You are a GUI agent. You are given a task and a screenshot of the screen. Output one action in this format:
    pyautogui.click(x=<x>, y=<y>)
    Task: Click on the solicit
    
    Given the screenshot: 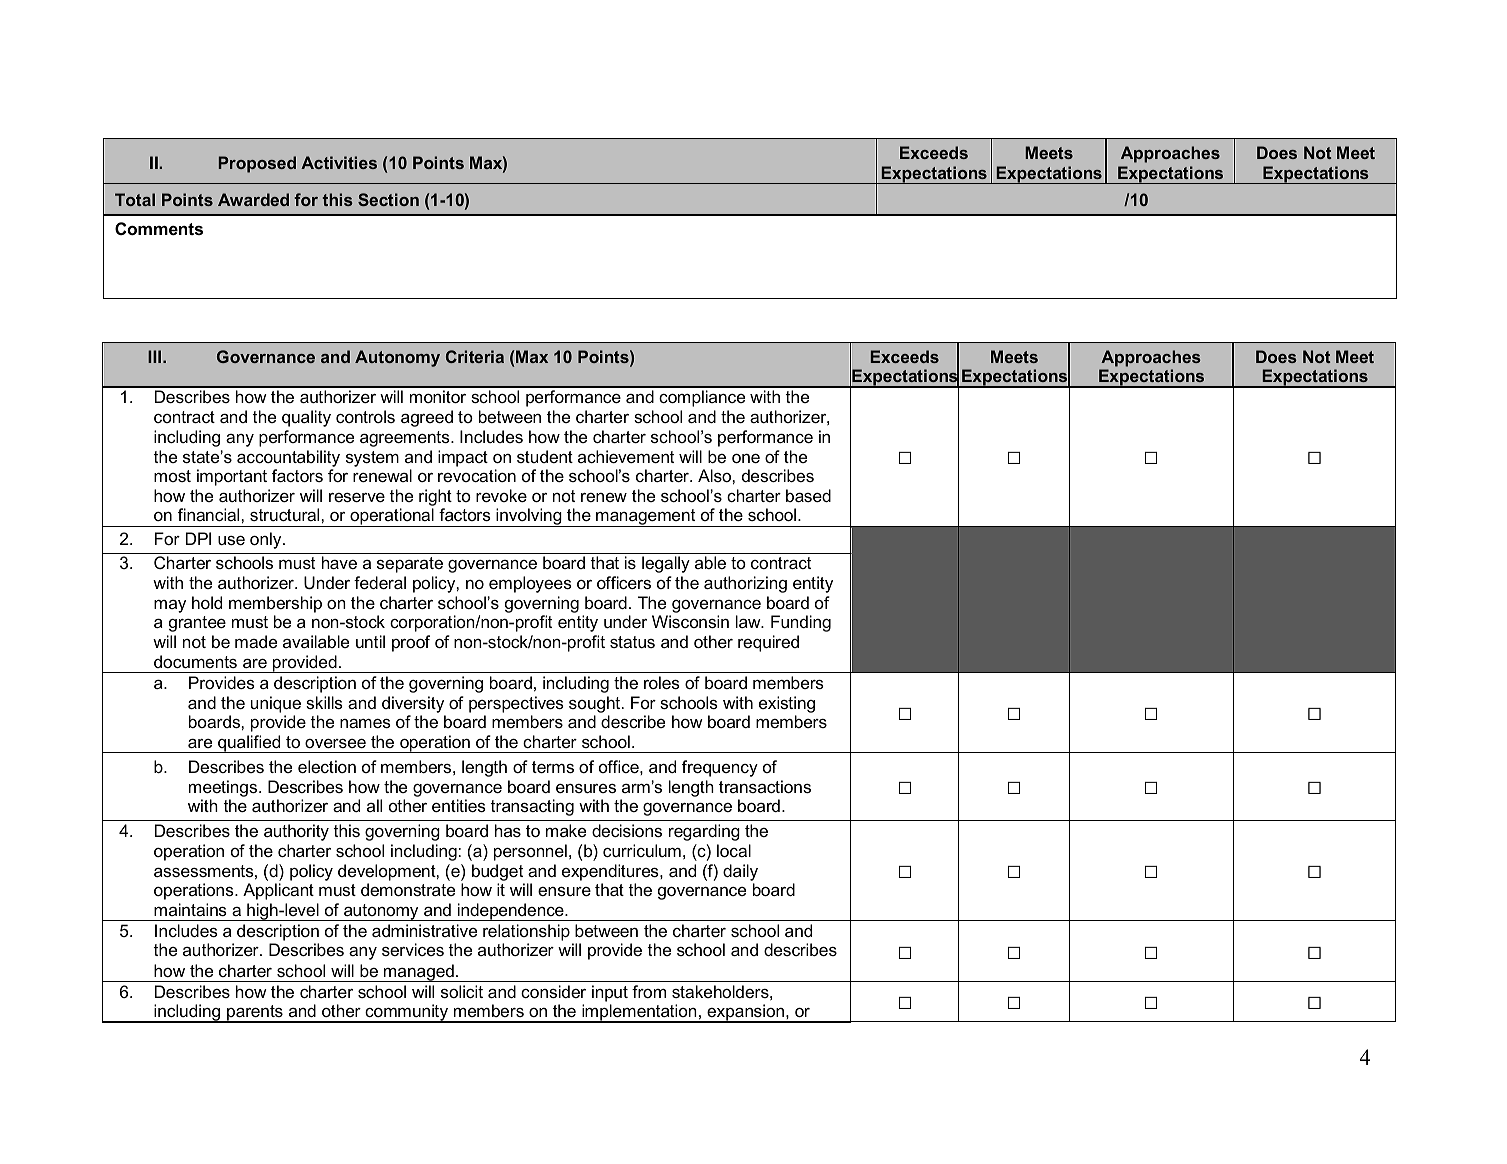 What is the action you would take?
    pyautogui.click(x=462, y=991)
